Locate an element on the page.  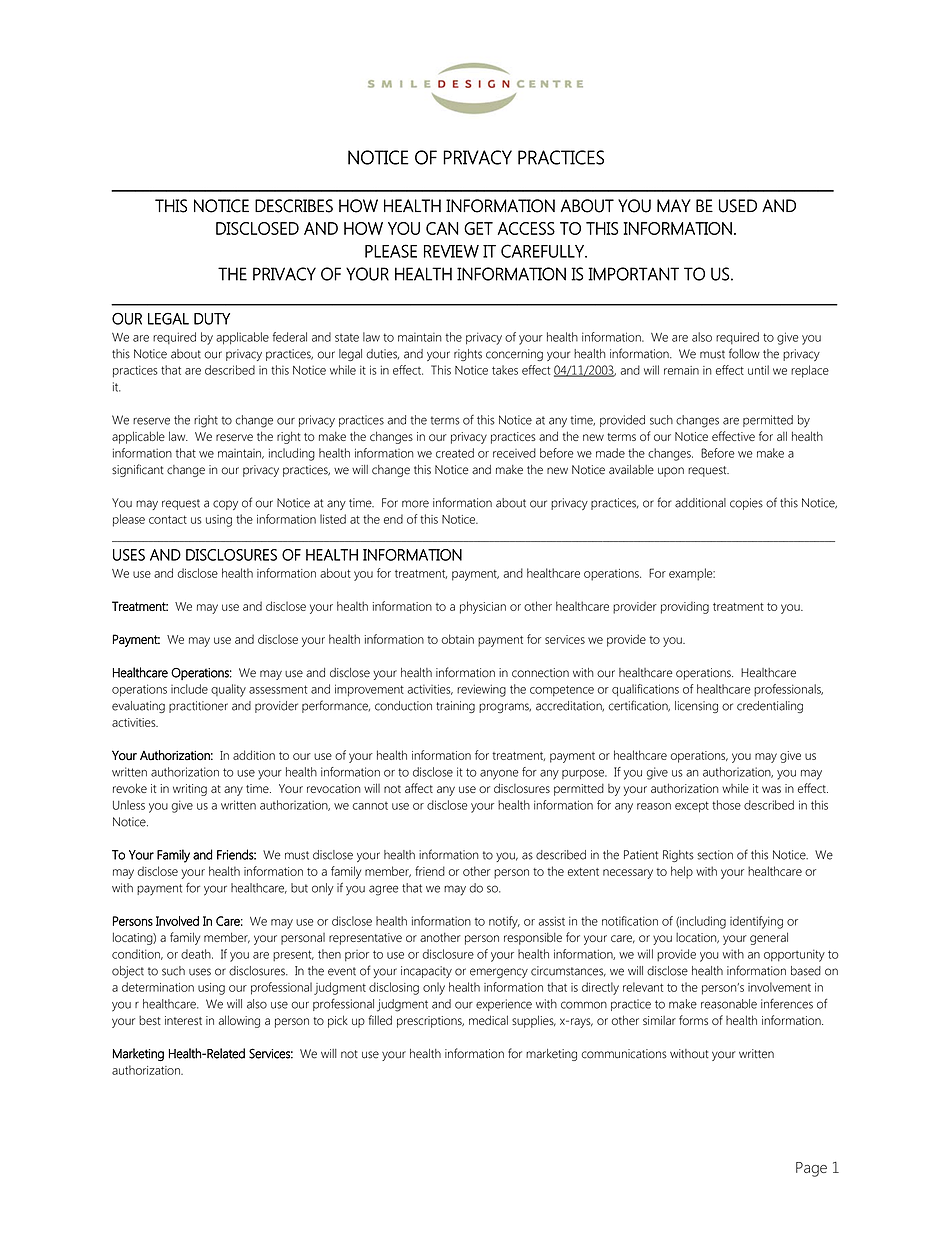
medical is located at coordinates (488, 1020).
